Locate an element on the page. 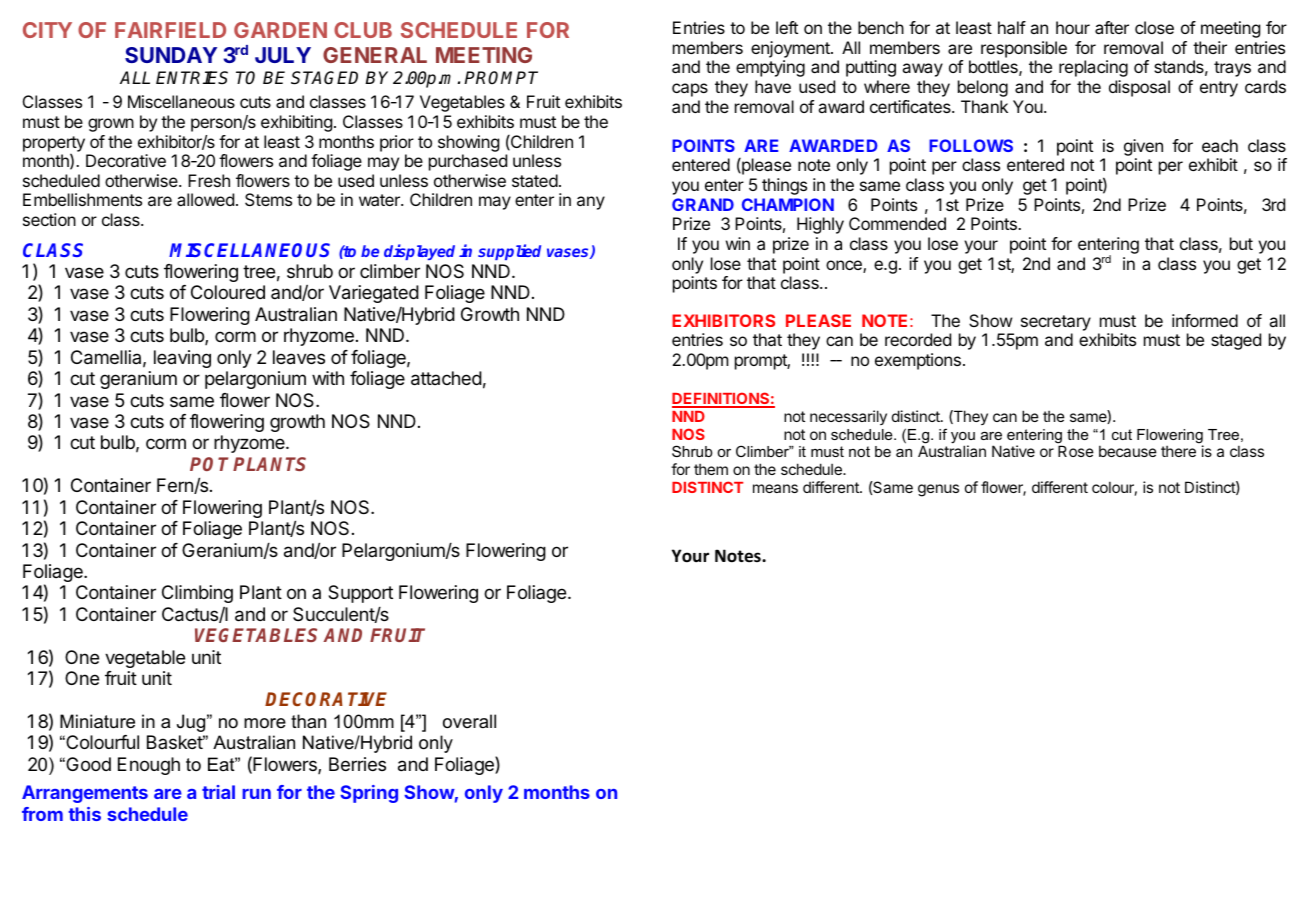 This image has width=1308, height=924. replacing is located at coordinates (1093, 68).
